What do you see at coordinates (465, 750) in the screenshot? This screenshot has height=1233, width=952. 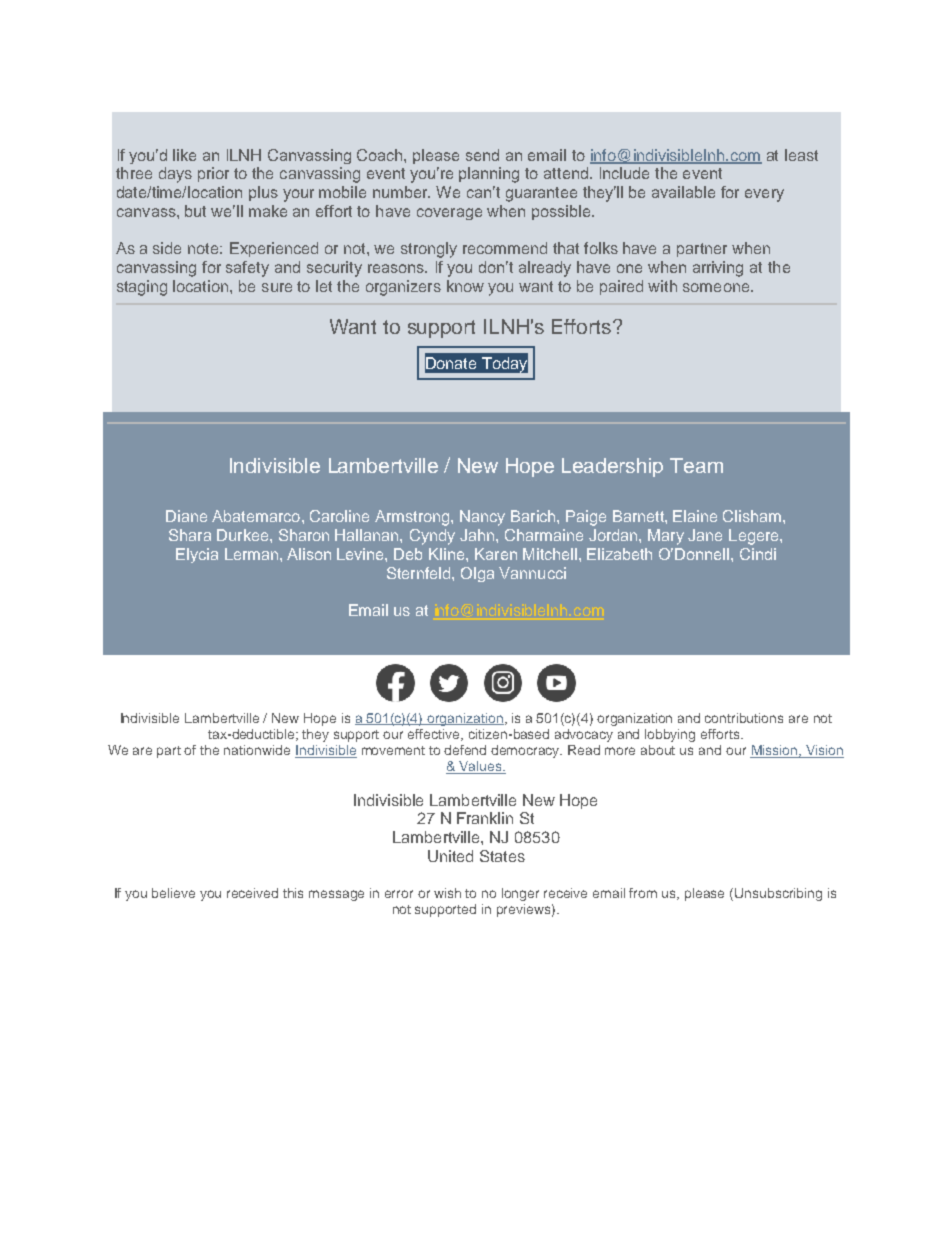 I see `defend` at bounding box center [465, 750].
